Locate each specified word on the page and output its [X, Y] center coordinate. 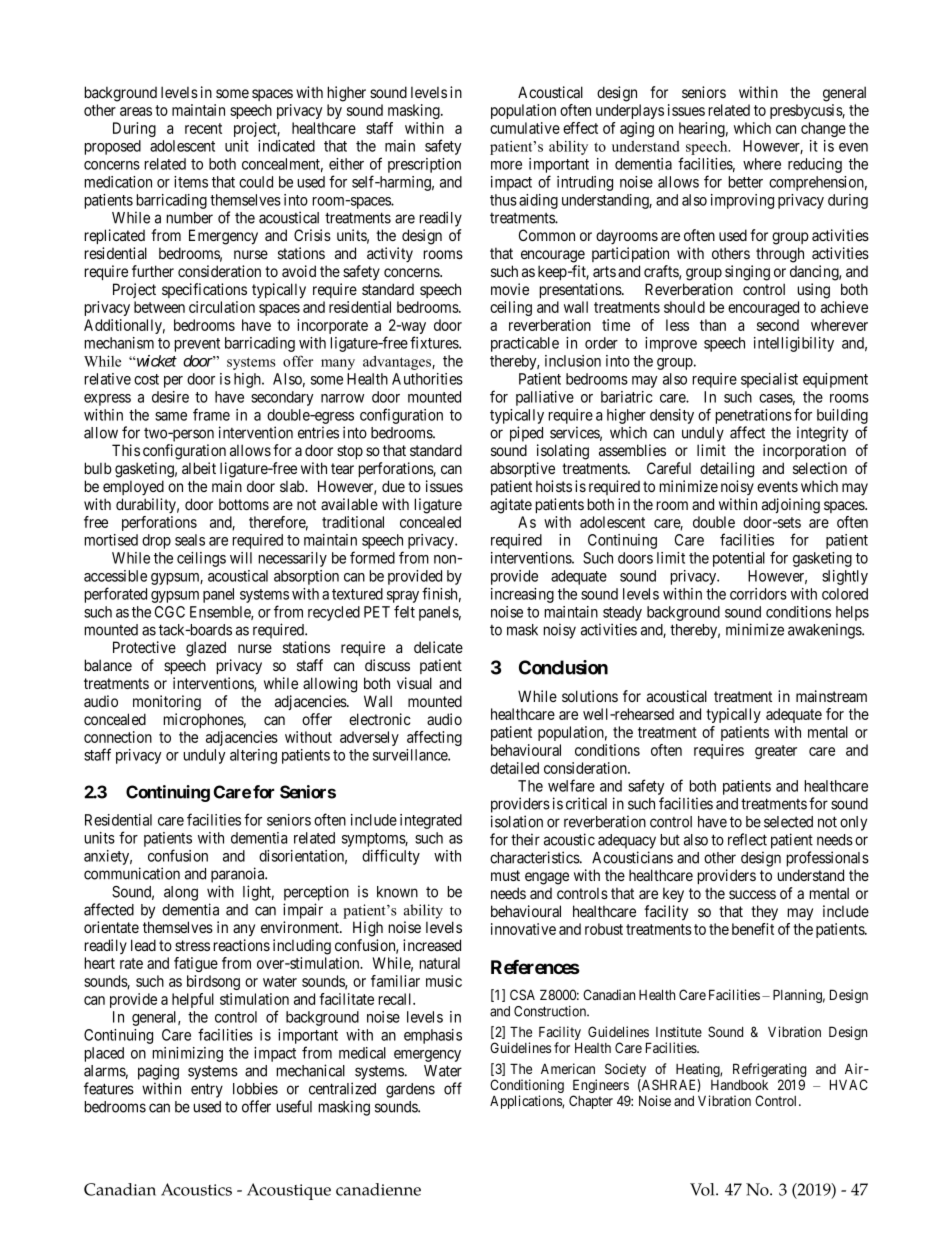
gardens [410, 1090]
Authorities [427, 379]
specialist [769, 380]
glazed [206, 649]
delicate [438, 647]
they [764, 913]
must [505, 875]
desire [170, 397]
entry [207, 1090]
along [181, 893]
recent [203, 128]
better [746, 182]
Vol [703, 1189]
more [506, 165]
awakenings [825, 631]
